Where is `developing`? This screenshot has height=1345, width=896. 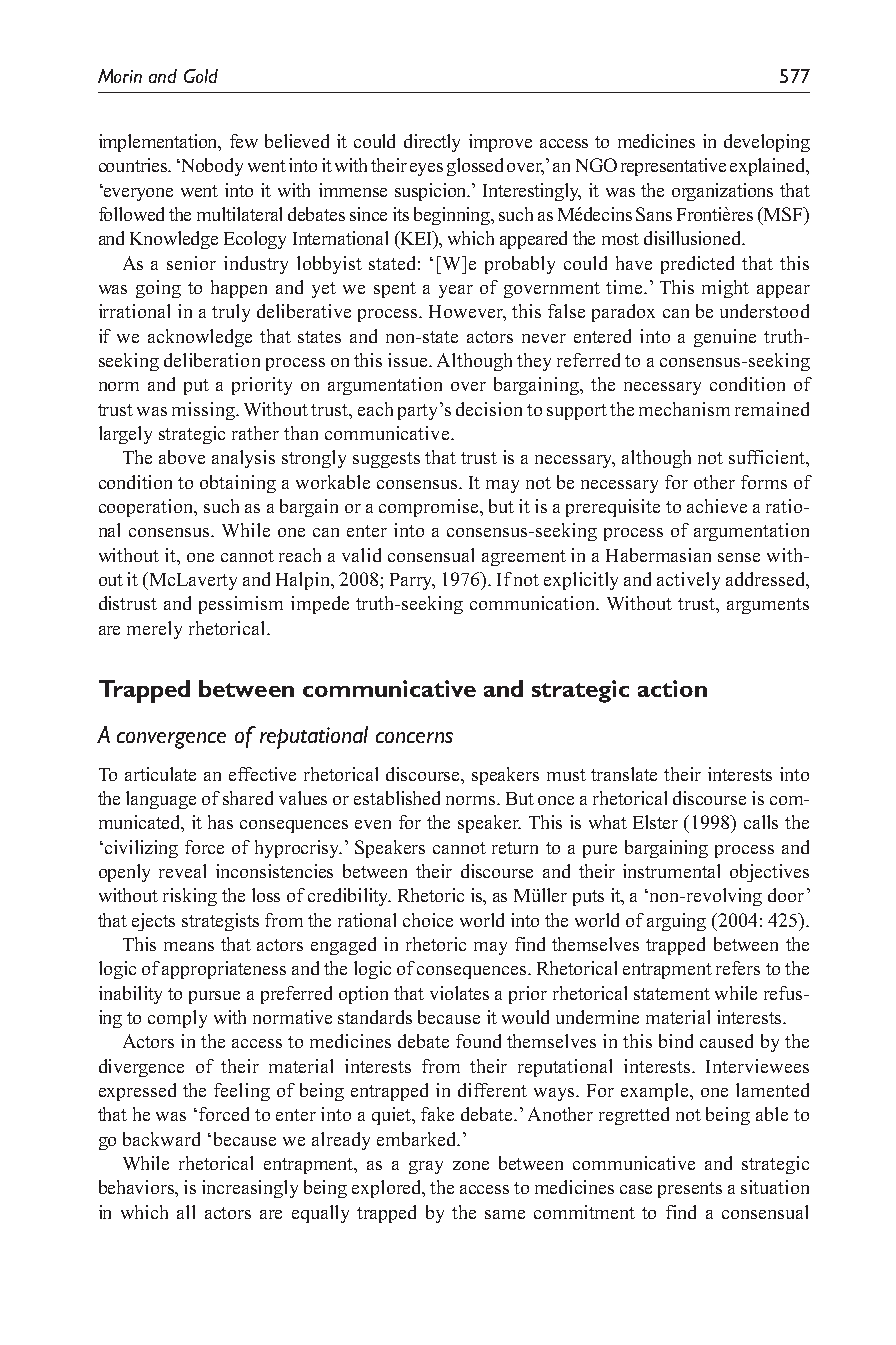
developing is located at coordinates (767, 143).
